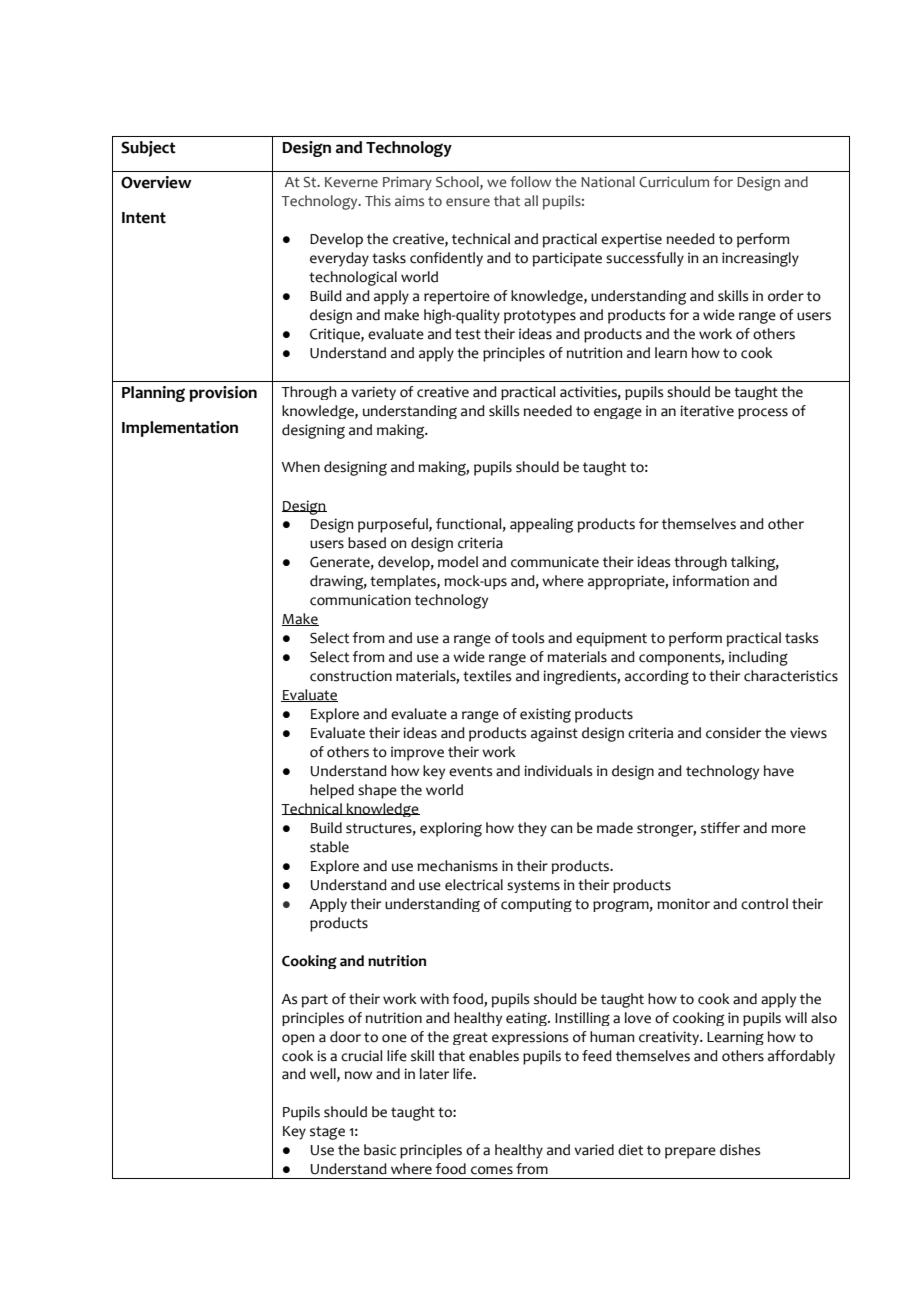  Describe the element at coordinates (764, 904) in the document. I see `control` at that location.
